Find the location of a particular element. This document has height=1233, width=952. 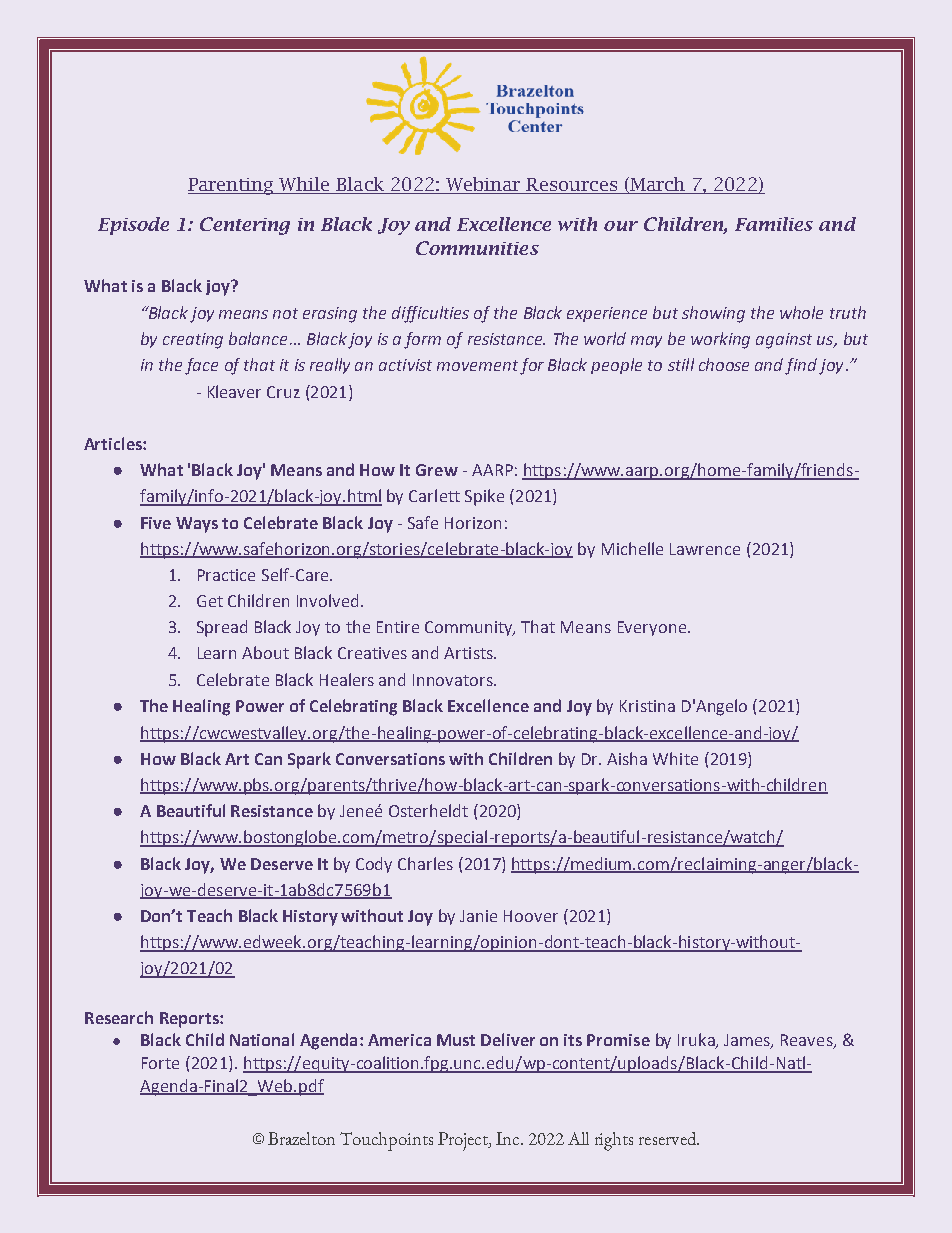

Cody is located at coordinates (374, 865).
